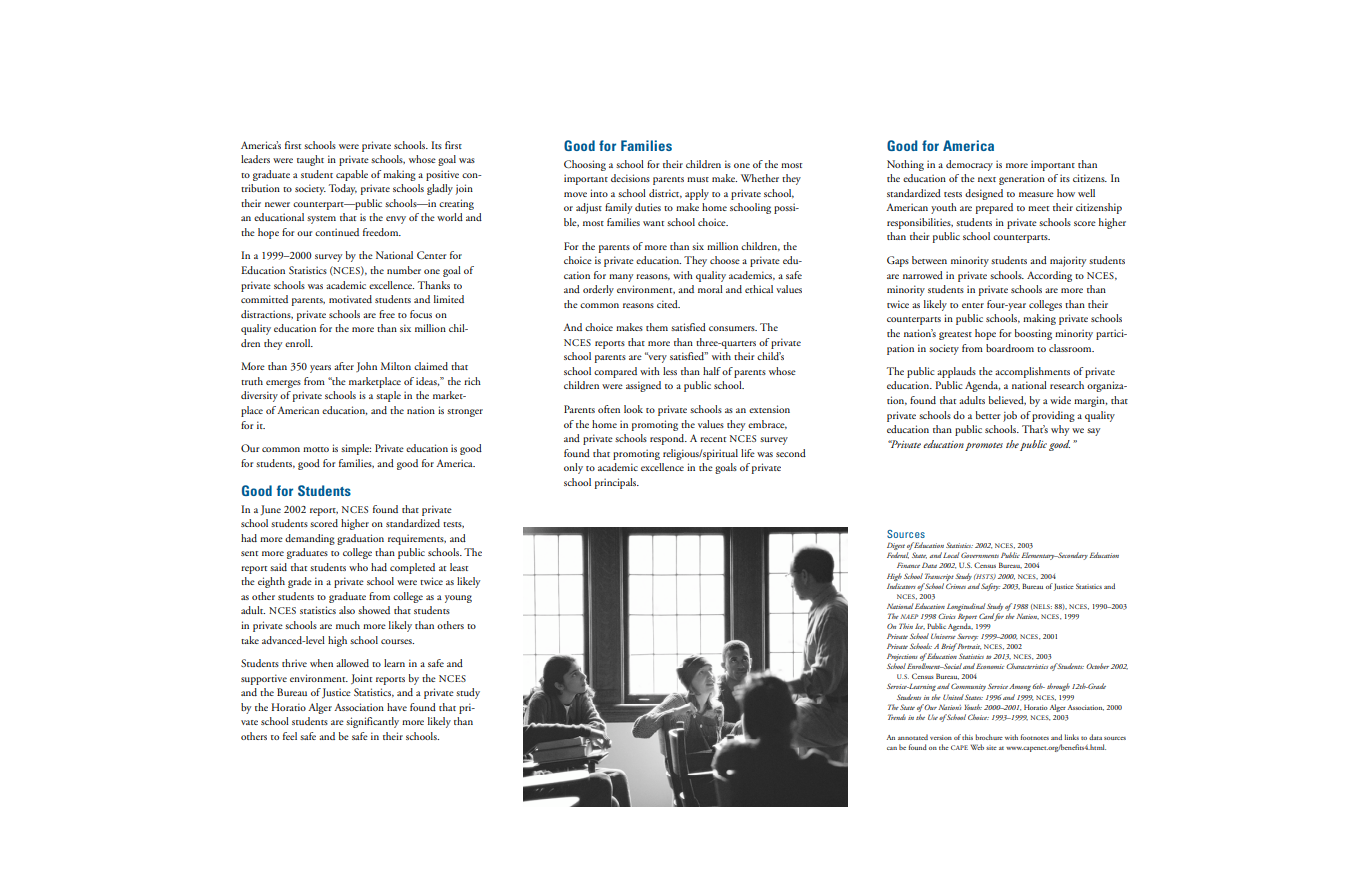  I want to click on significantly, so click(372, 722).
